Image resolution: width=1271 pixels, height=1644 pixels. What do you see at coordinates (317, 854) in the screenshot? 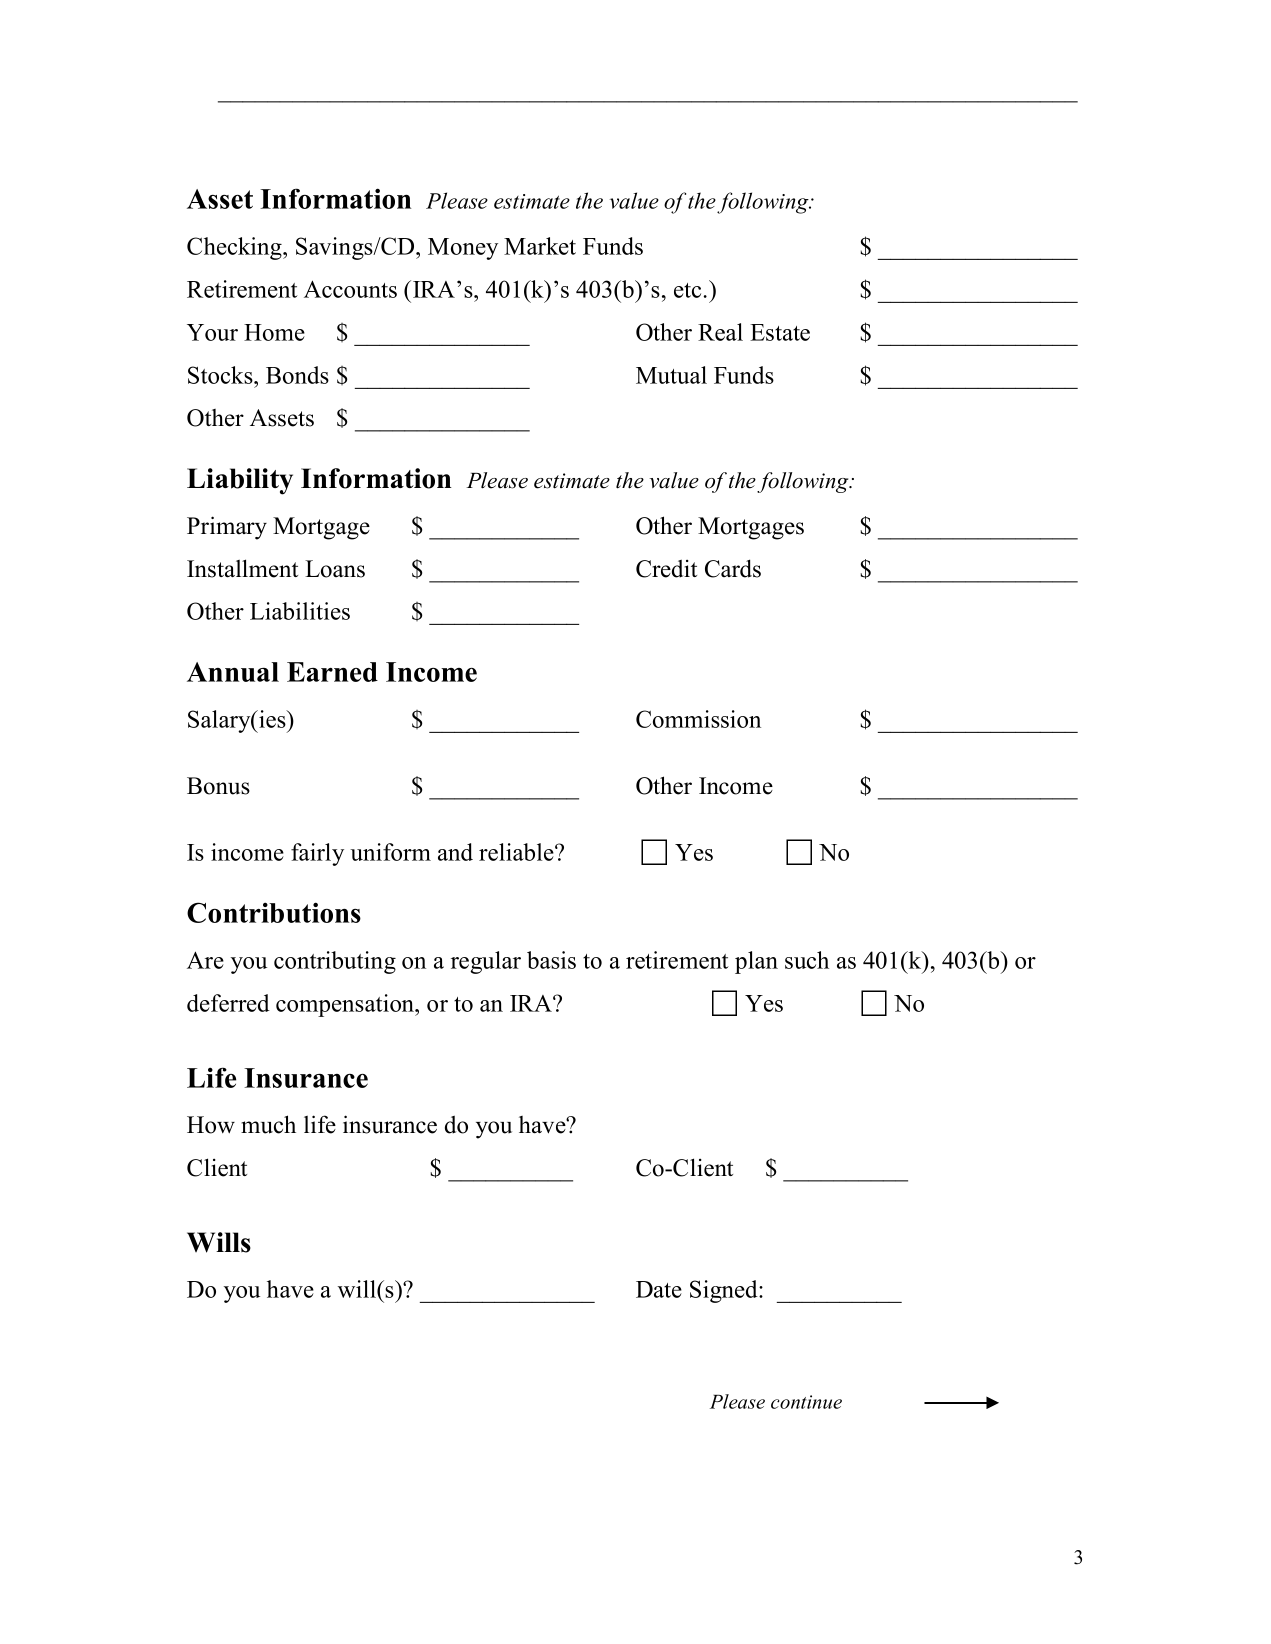
I see `fairly` at bounding box center [317, 854].
